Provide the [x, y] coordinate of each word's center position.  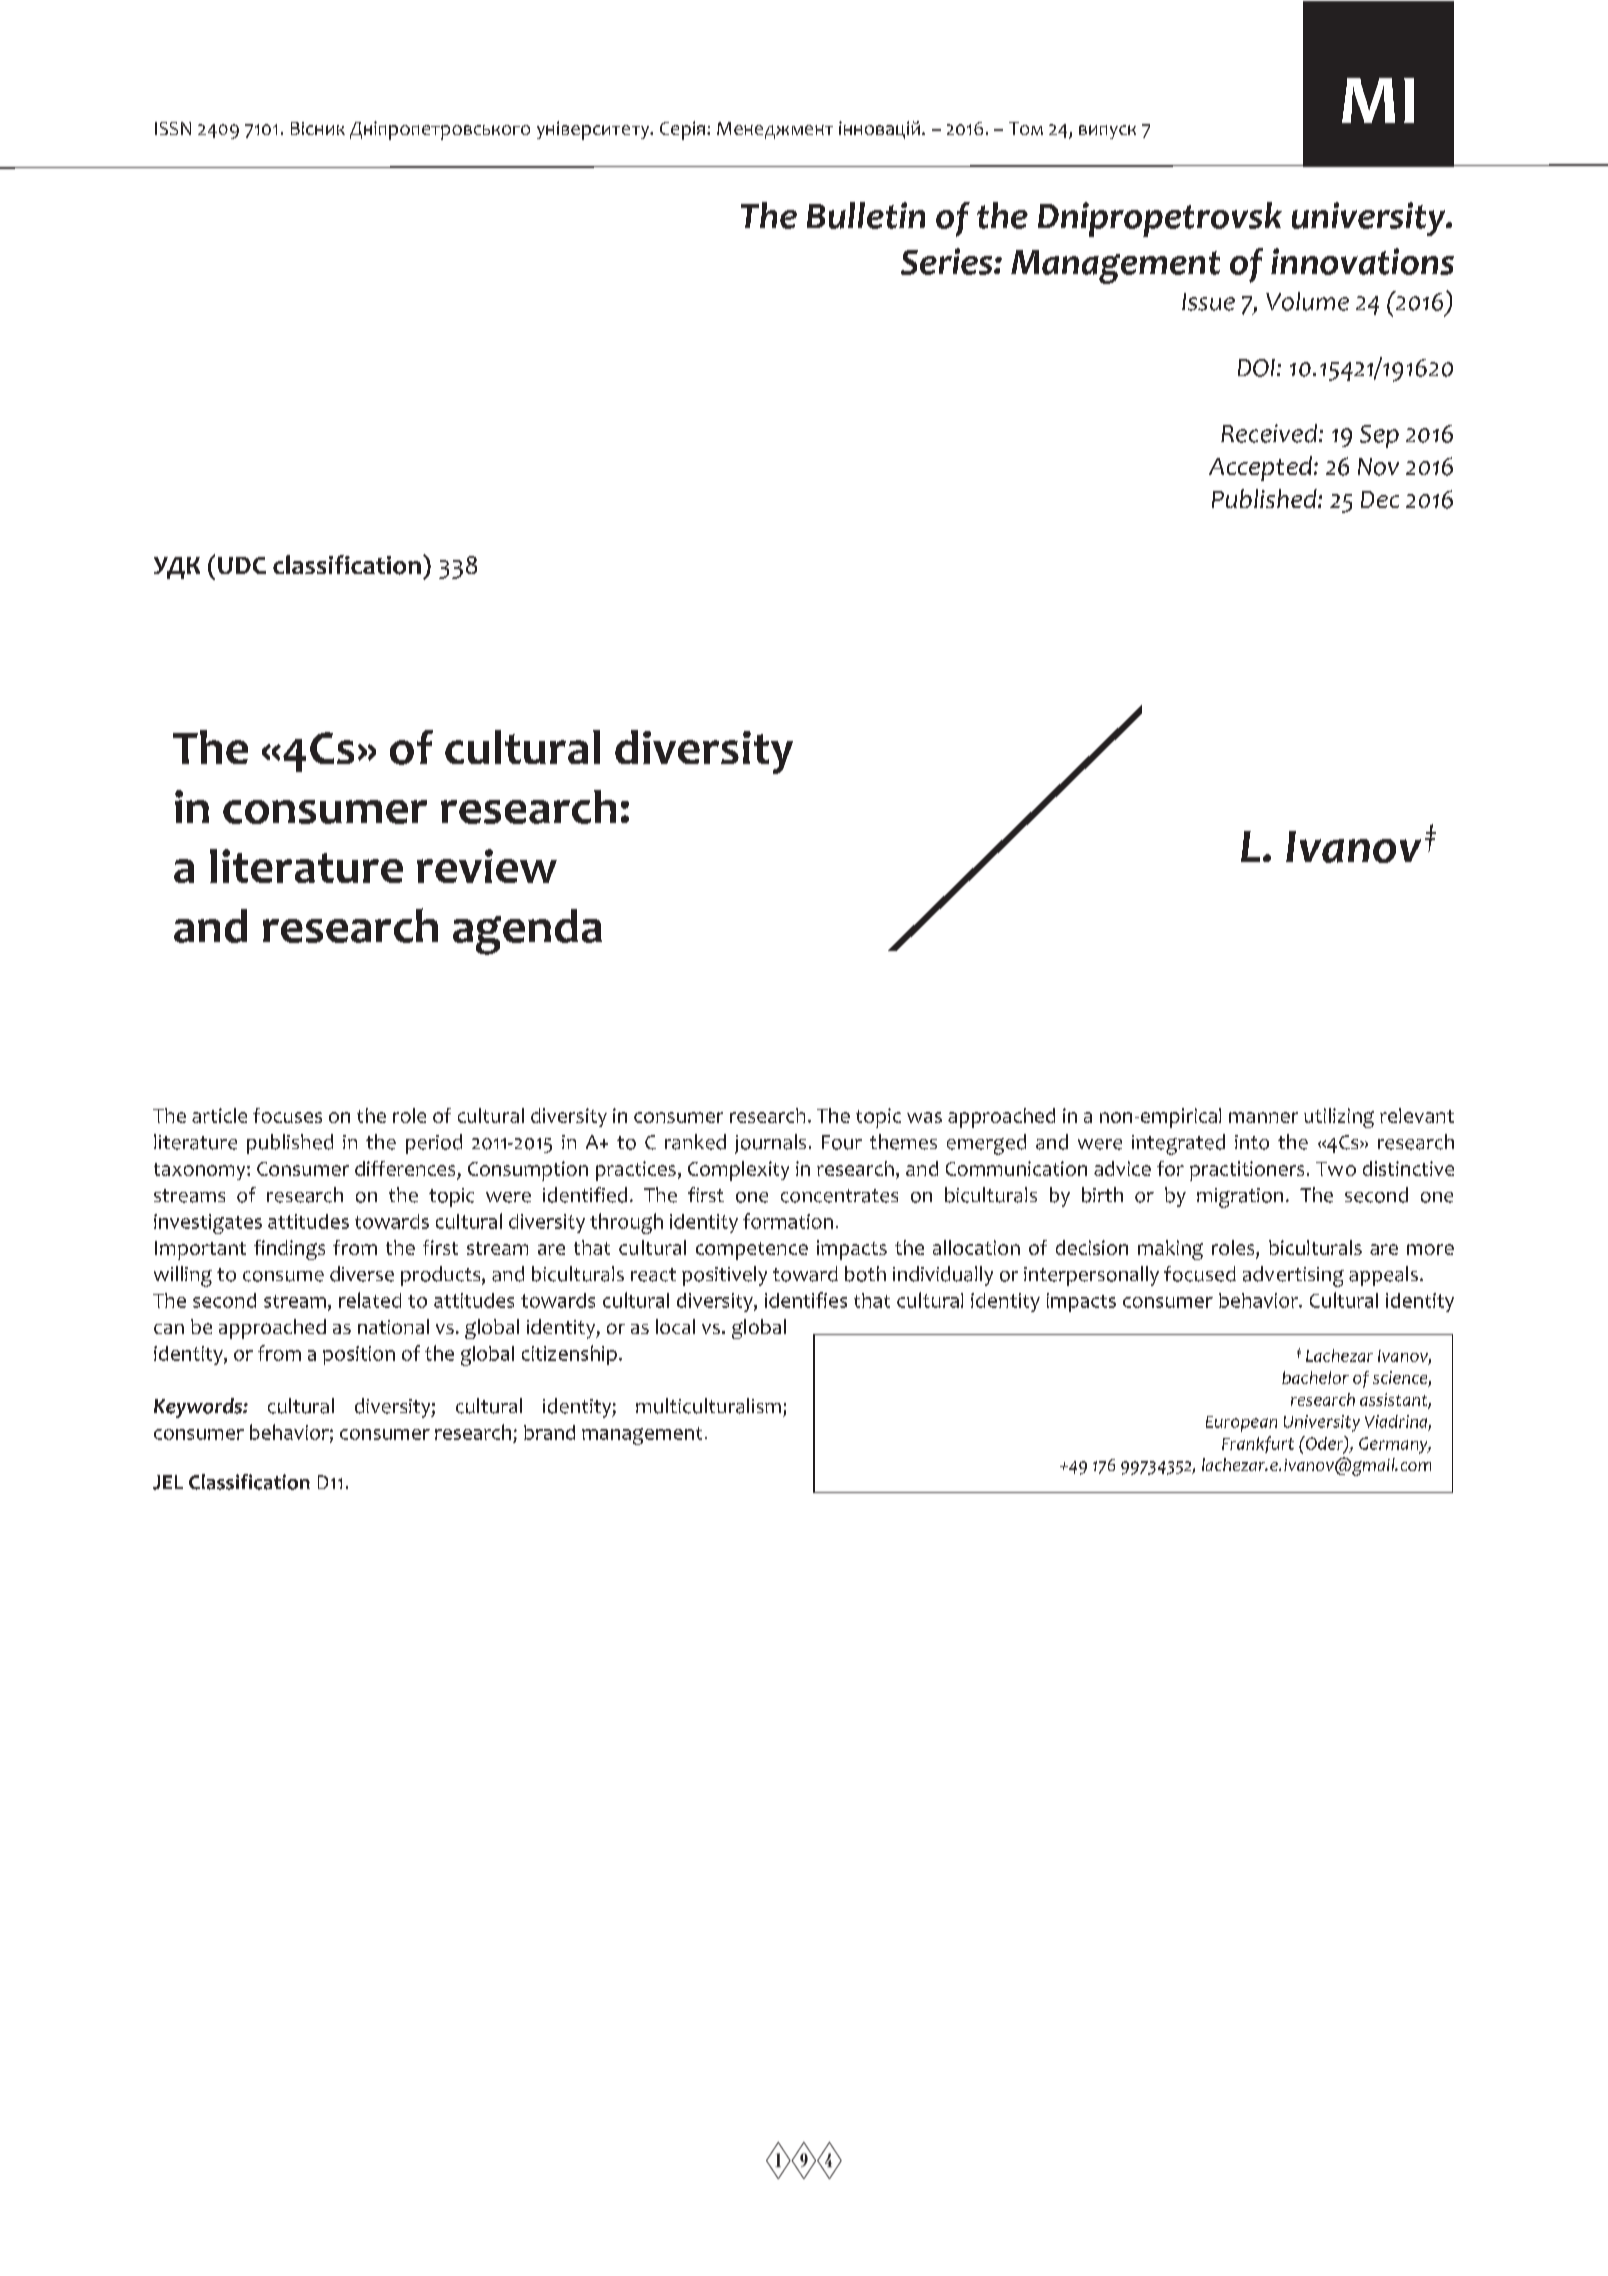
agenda [527, 932]
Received [1270, 433]
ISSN [173, 128]
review [487, 866]
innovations [1362, 261]
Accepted [1262, 468]
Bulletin [866, 215]
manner [1263, 1117]
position [359, 1355]
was [924, 1117]
